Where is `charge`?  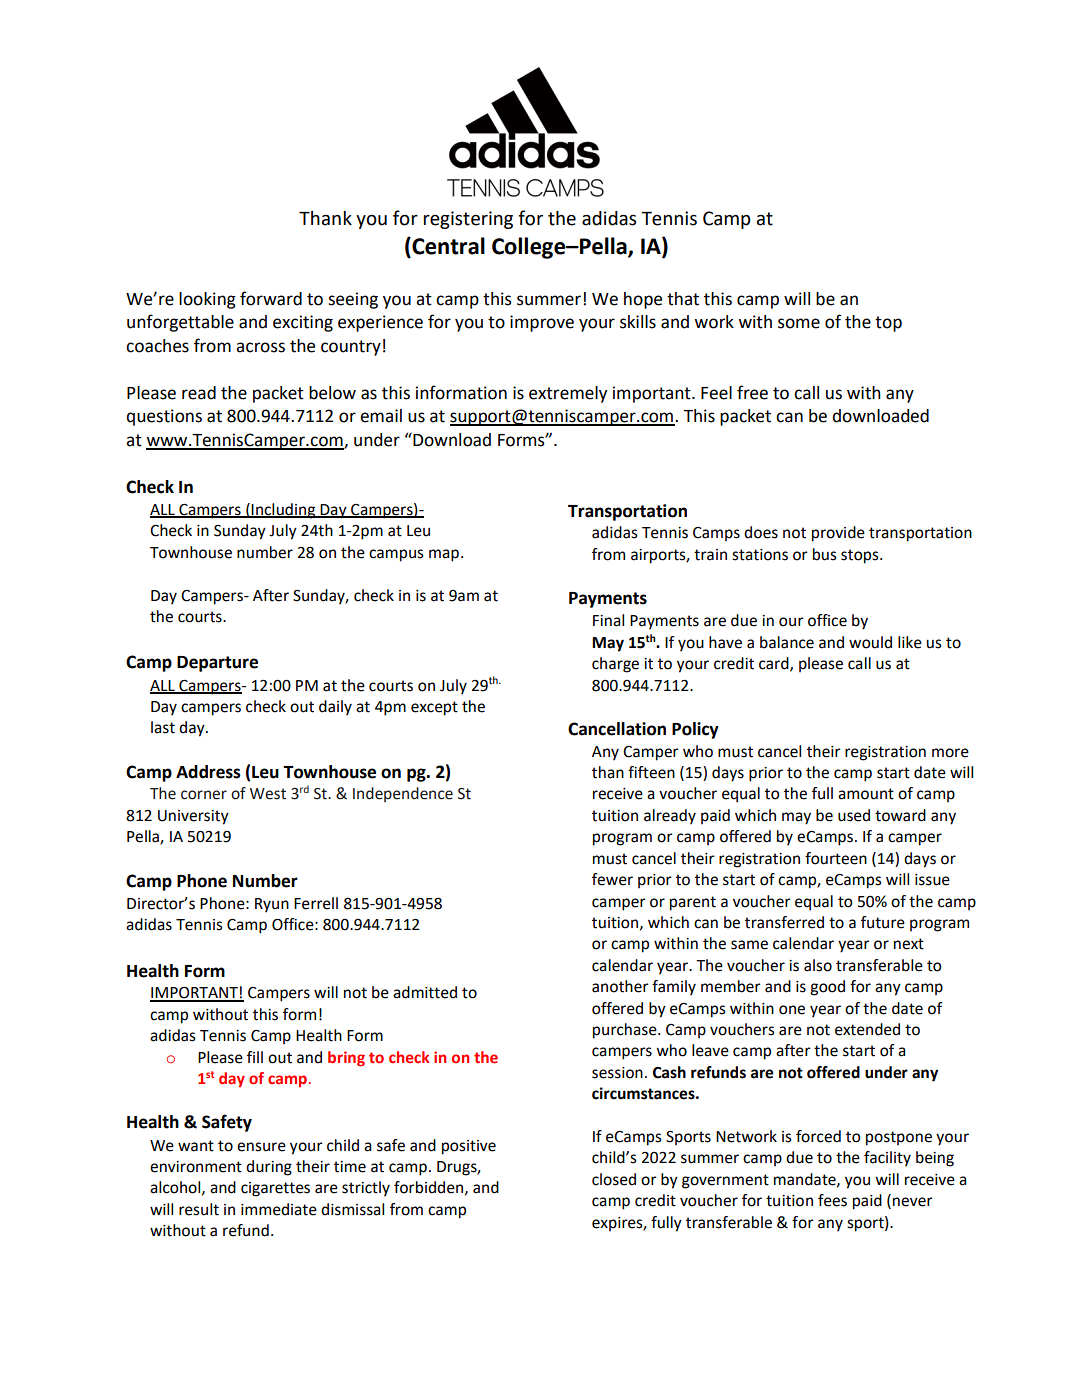 charge is located at coordinates (615, 665).
